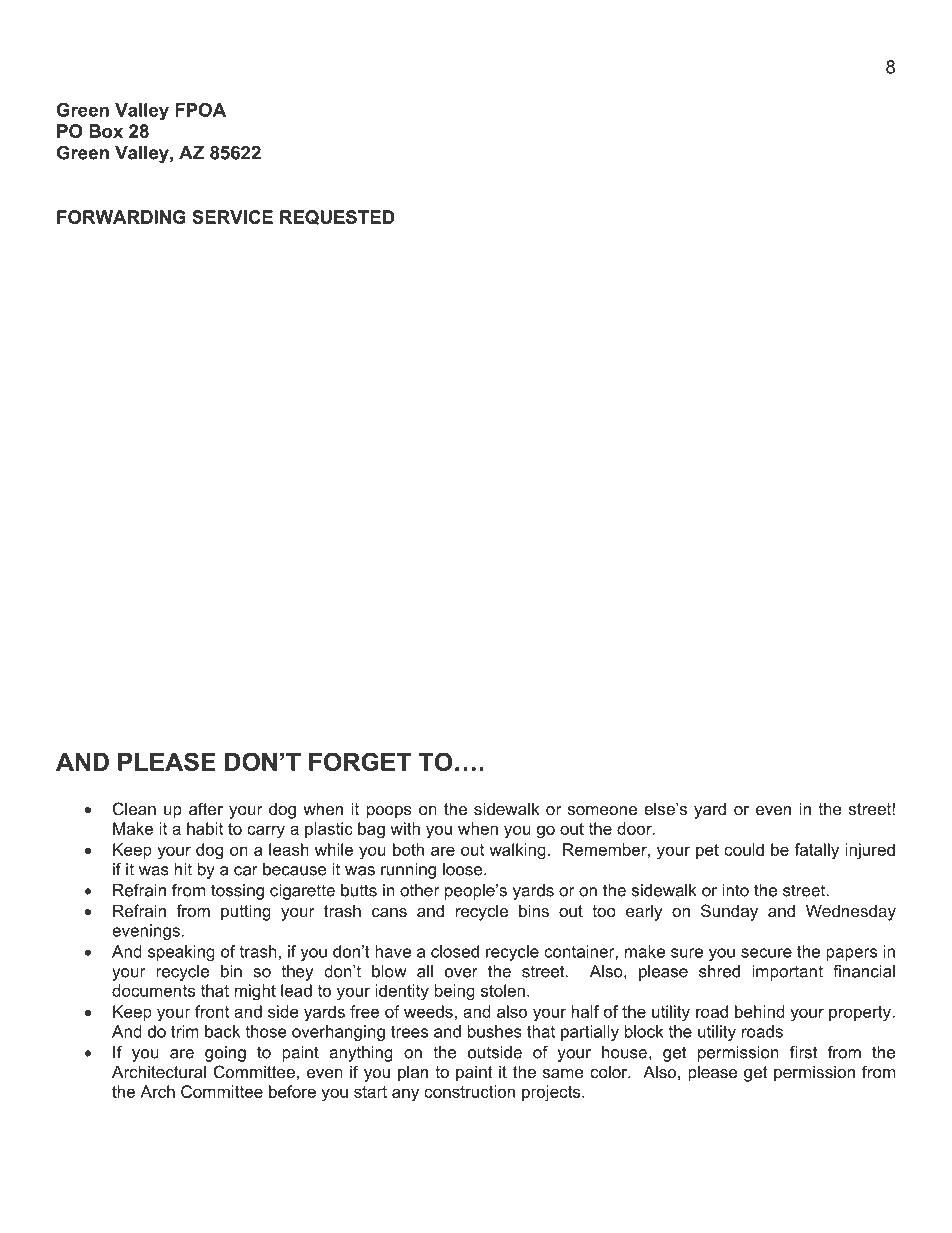 The height and width of the image is (1233, 952). Describe the element at coordinates (804, 1052) in the image. I see `first` at that location.
